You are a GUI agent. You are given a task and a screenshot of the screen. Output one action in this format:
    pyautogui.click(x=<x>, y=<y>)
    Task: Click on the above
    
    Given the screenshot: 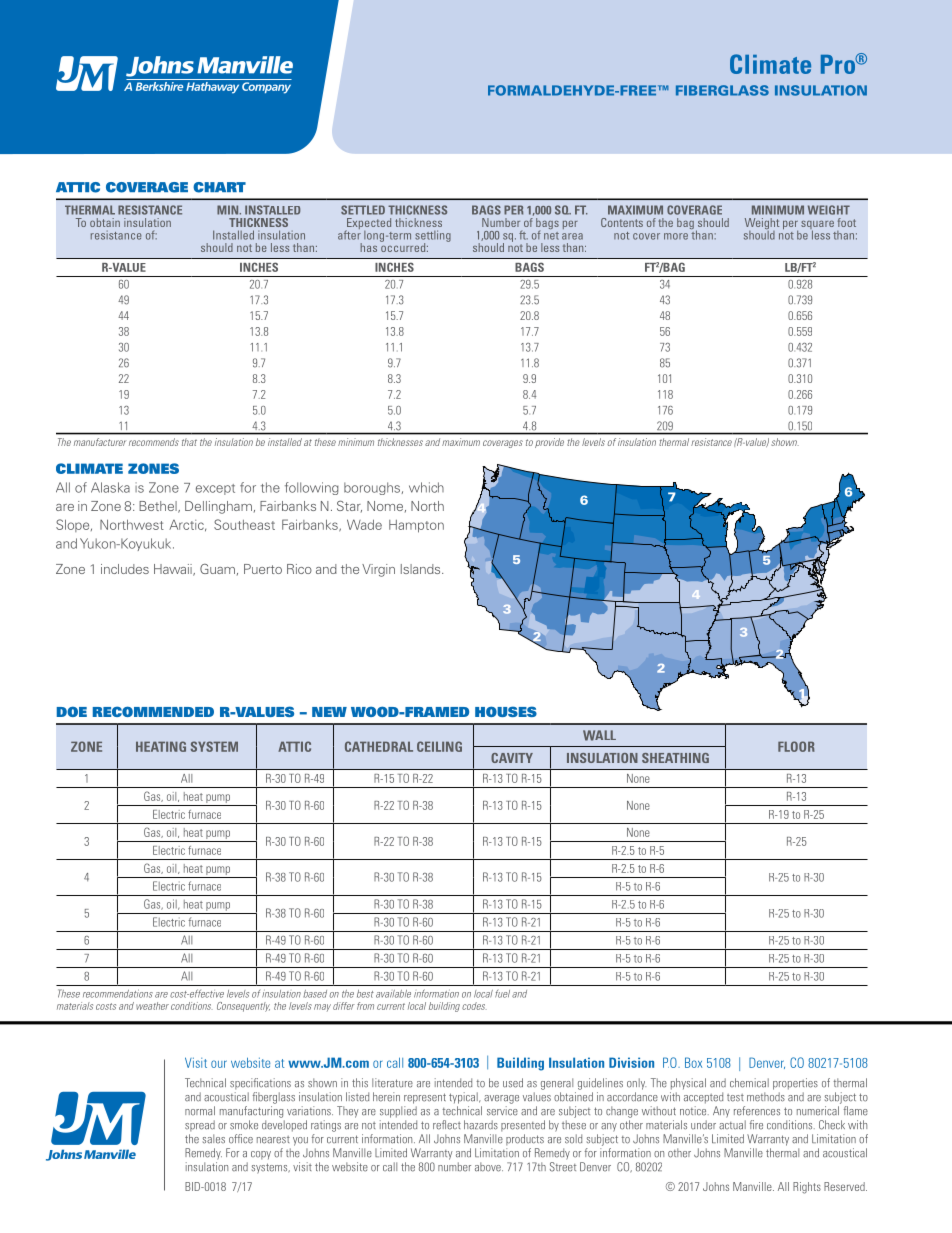 What is the action you would take?
    pyautogui.click(x=489, y=1167)
